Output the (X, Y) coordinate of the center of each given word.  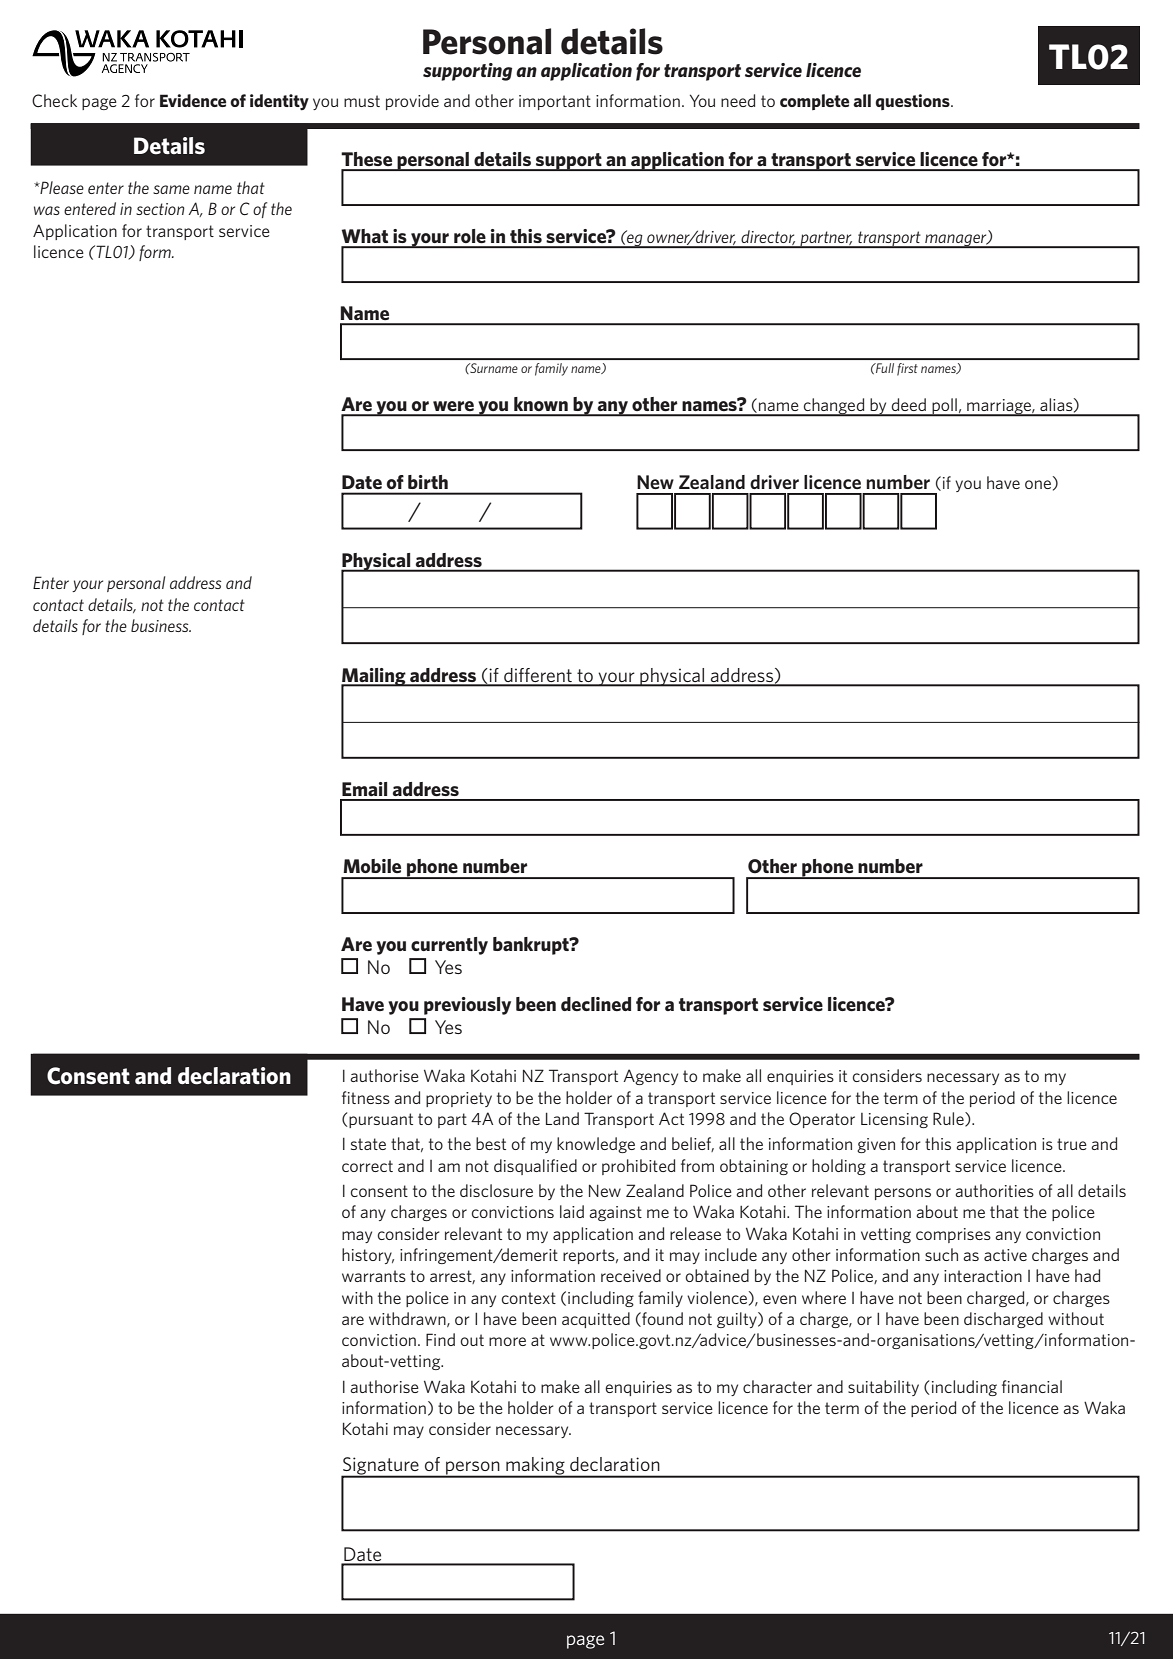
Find (440, 1339)
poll (944, 407)
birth (428, 482)
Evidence (193, 100)
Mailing (374, 678)
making (535, 1467)
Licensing (894, 1120)
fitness (366, 1097)
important (555, 102)
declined (596, 1004)
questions (913, 102)
